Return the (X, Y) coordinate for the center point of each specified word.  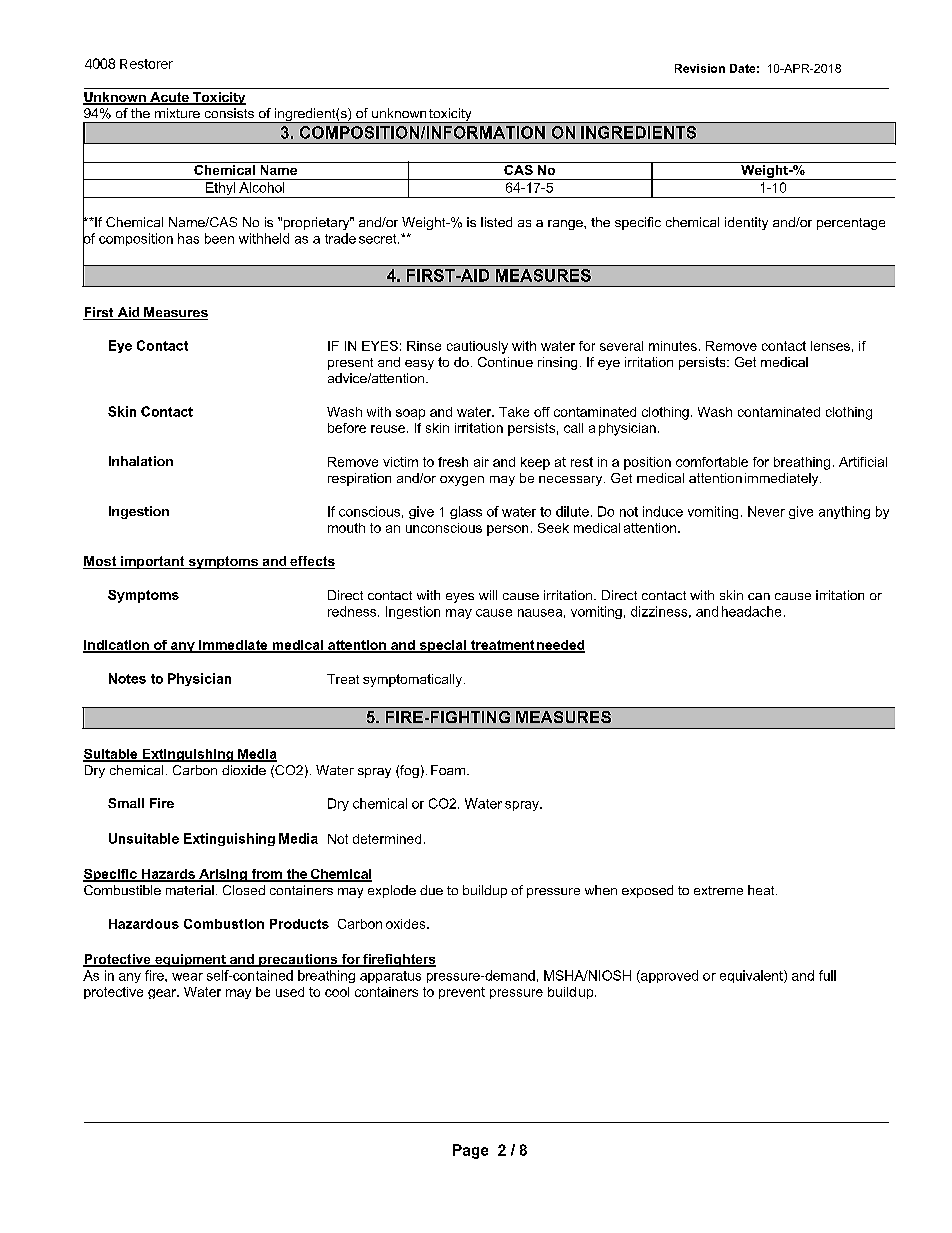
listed (496, 222)
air (481, 462)
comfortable (712, 462)
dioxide (244, 770)
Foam (449, 770)
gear (163, 994)
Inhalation (141, 461)
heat (762, 890)
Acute (169, 98)
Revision (700, 68)
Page (470, 1151)
